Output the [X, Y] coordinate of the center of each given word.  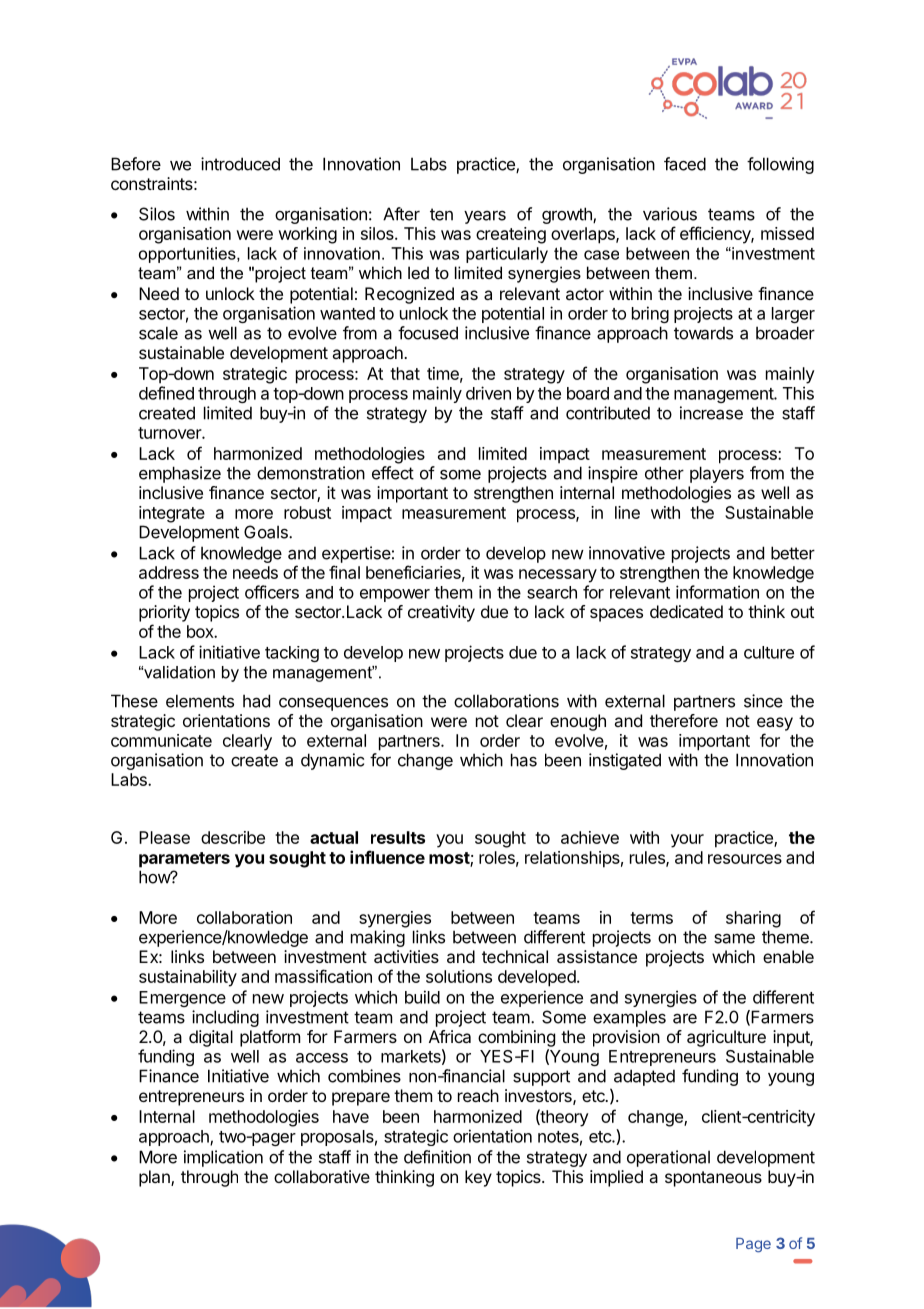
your [687, 841]
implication [223, 1158]
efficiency [716, 235]
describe [233, 837]
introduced [240, 164]
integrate [172, 514]
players [717, 474]
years [485, 217]
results [398, 837]
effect [393, 473]
